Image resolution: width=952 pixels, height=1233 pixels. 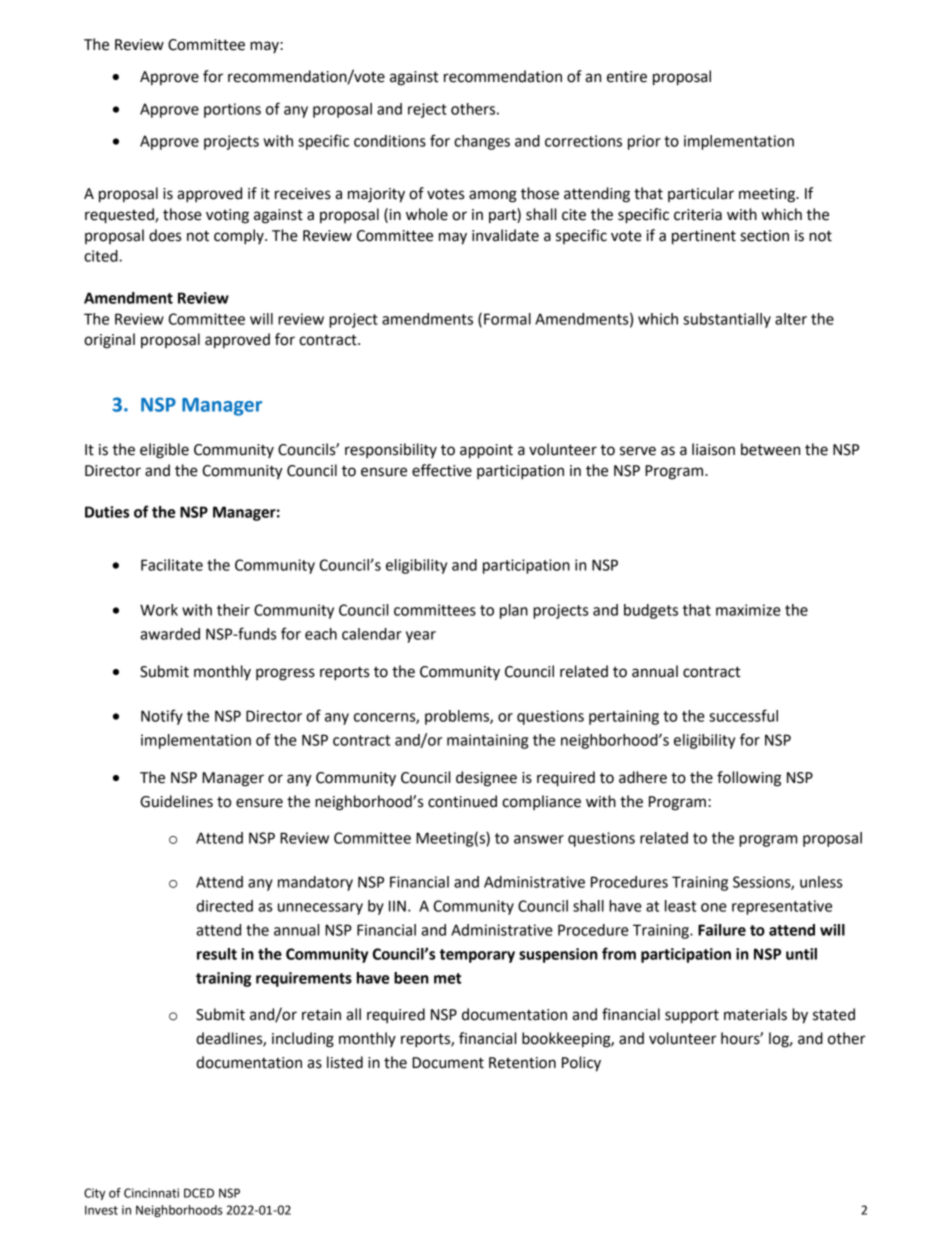 What do you see at coordinates (748, 610) in the page?
I see `maximize` at bounding box center [748, 610].
